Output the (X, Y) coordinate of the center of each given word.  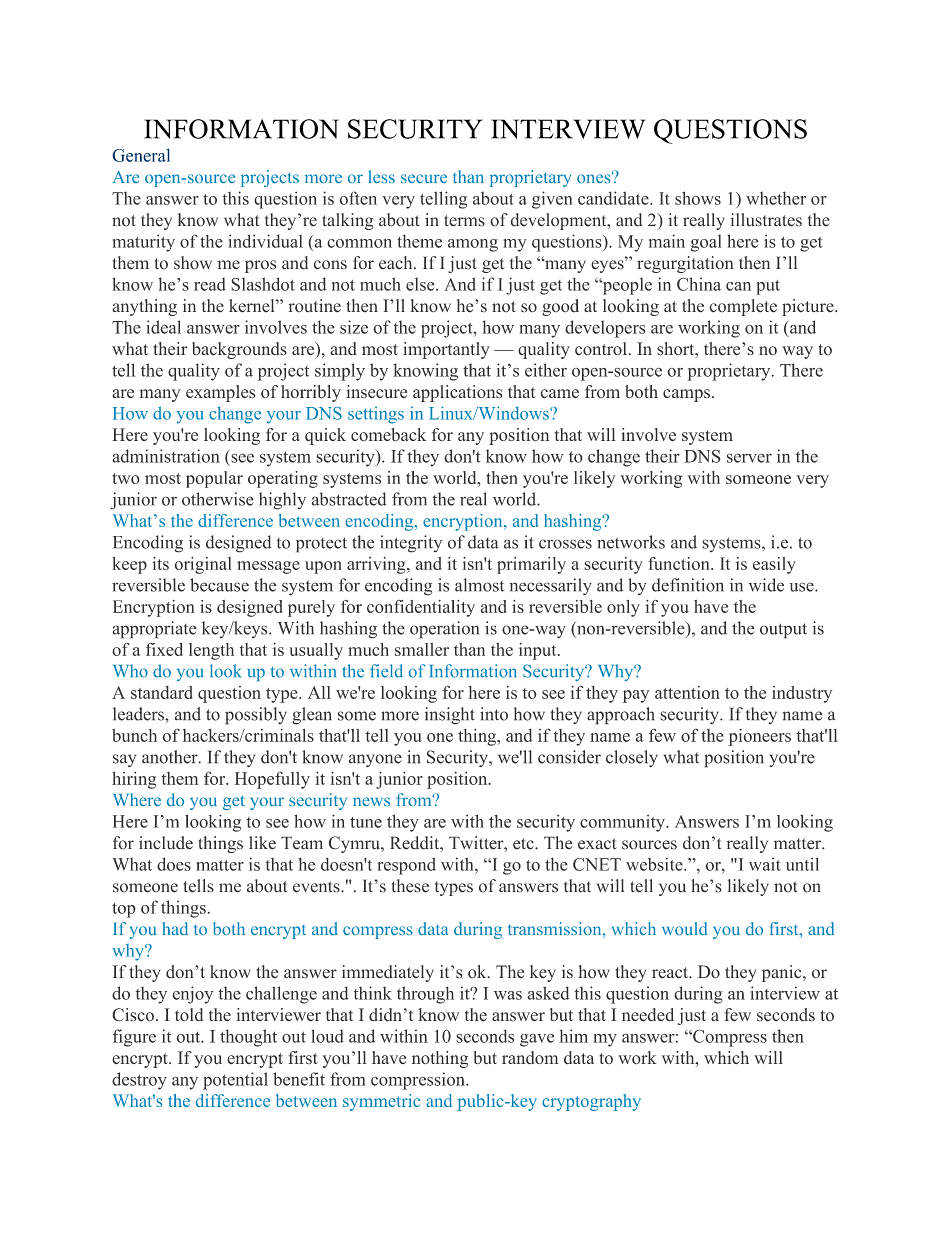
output (783, 631)
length (211, 651)
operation (444, 630)
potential (235, 1081)
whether (776, 198)
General (141, 155)
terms (464, 221)
